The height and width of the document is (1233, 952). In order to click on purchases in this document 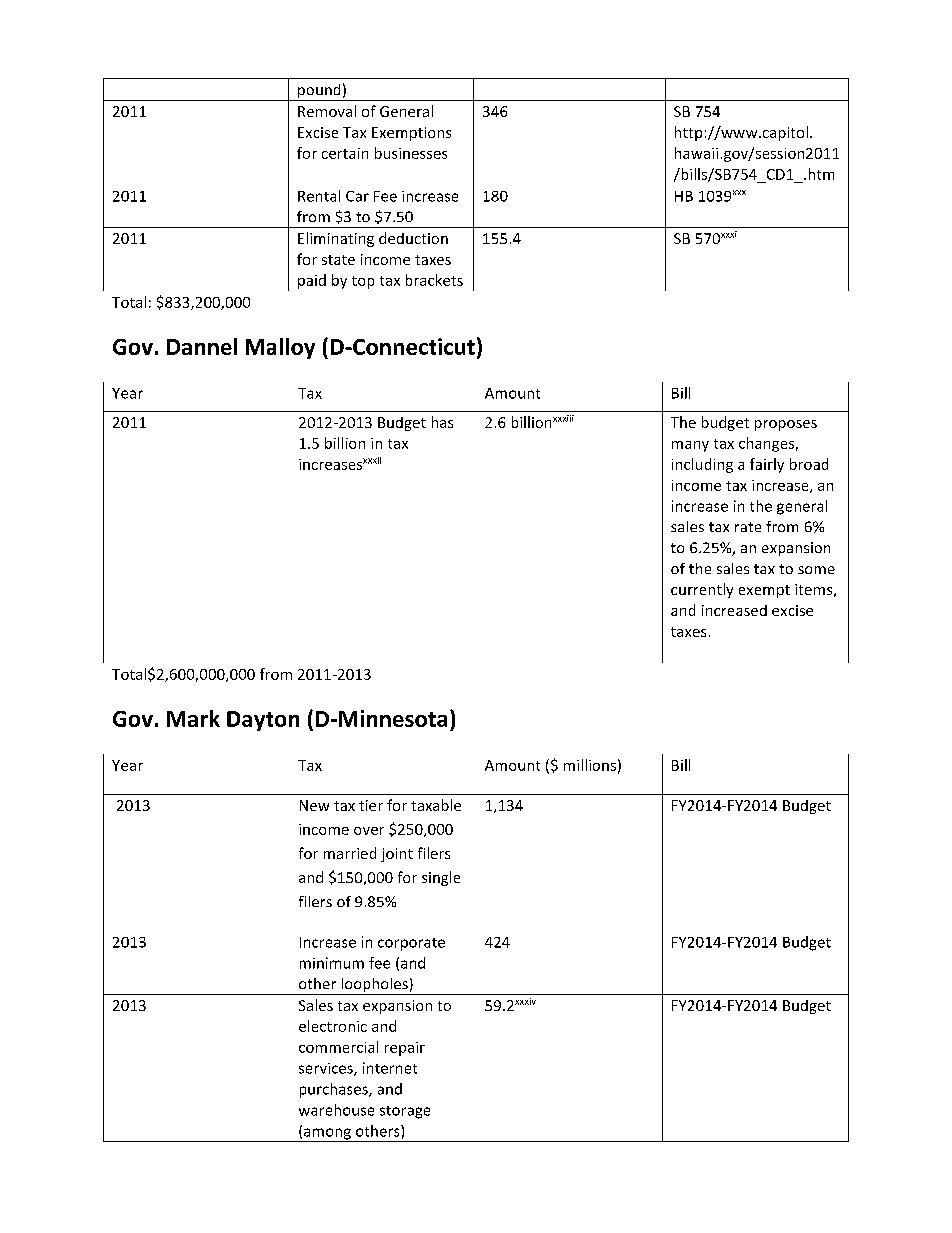, I will do `click(335, 1090)`.
